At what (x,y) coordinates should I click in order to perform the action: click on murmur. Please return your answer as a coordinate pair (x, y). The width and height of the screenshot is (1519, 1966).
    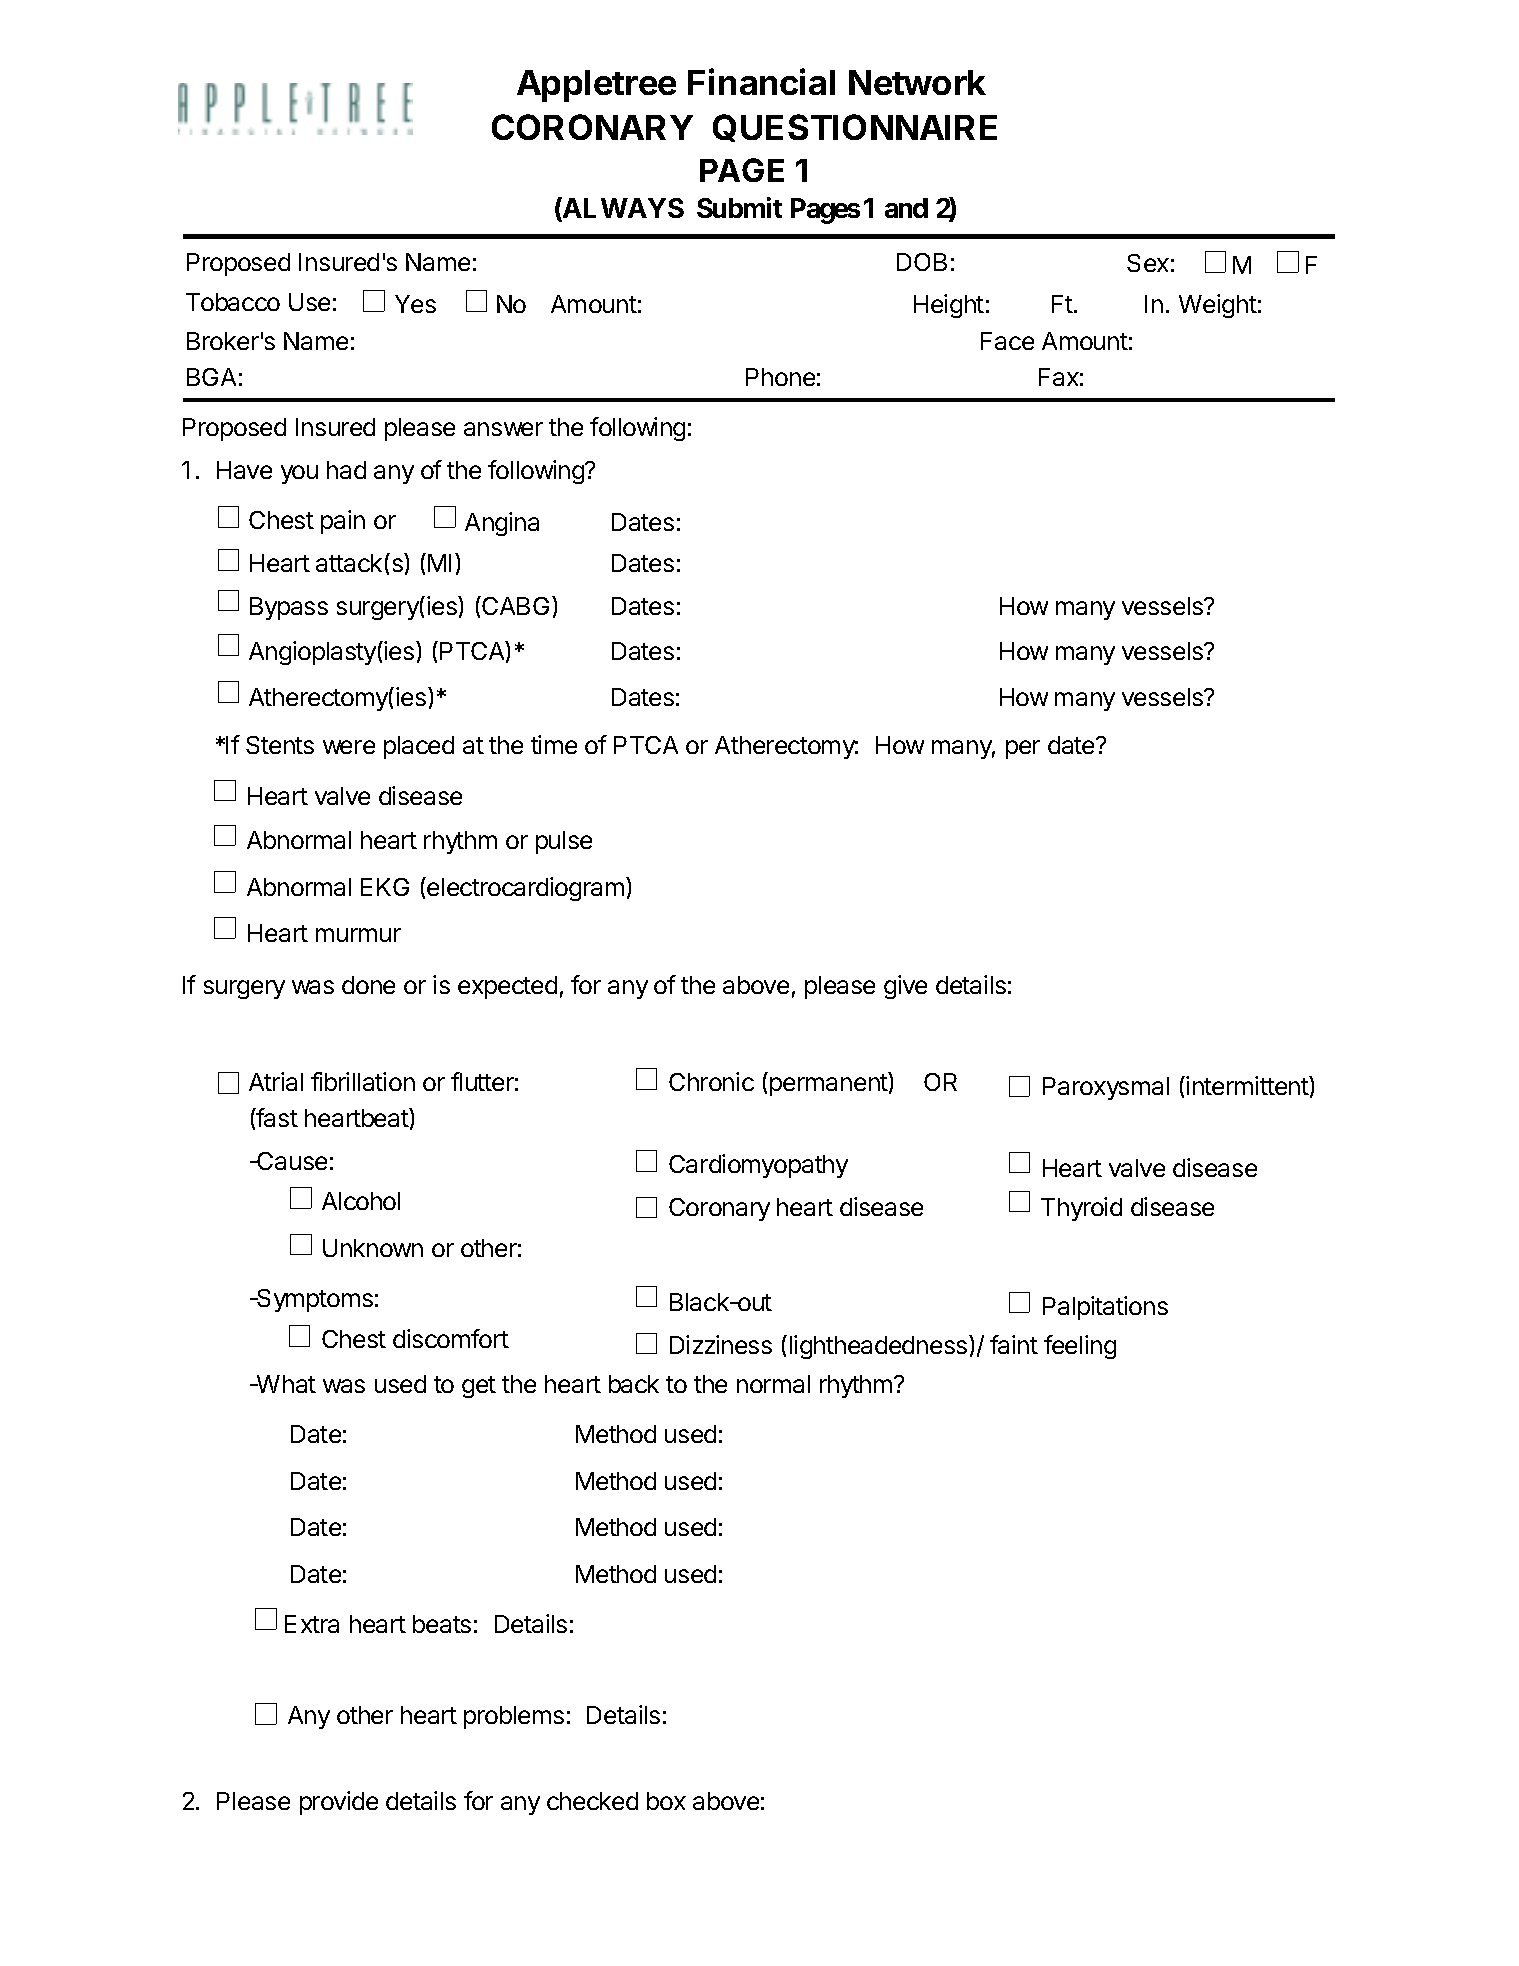
    Looking at the image, I should click on (358, 935).
